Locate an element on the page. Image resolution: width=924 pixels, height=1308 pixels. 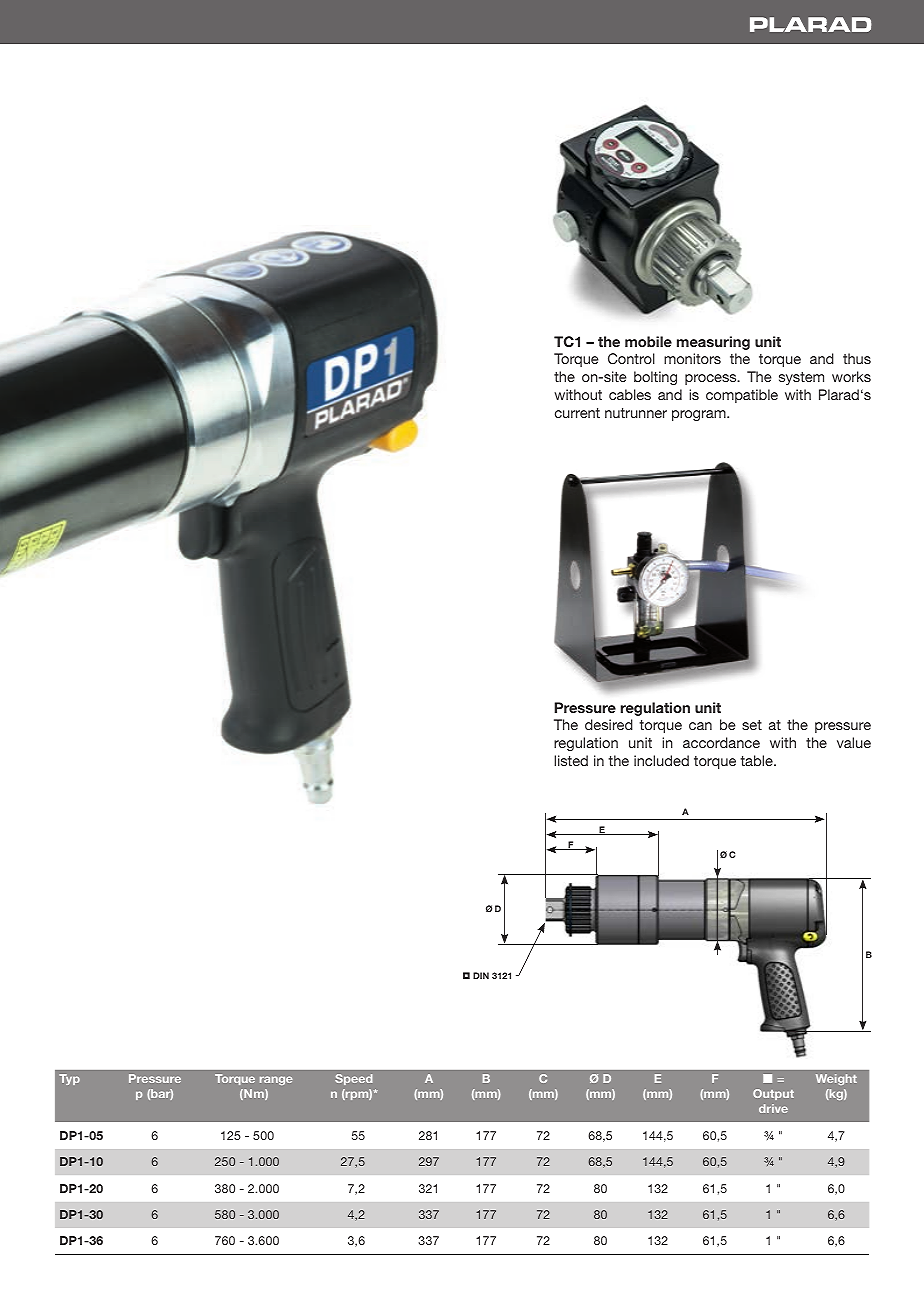
set is located at coordinates (752, 725).
